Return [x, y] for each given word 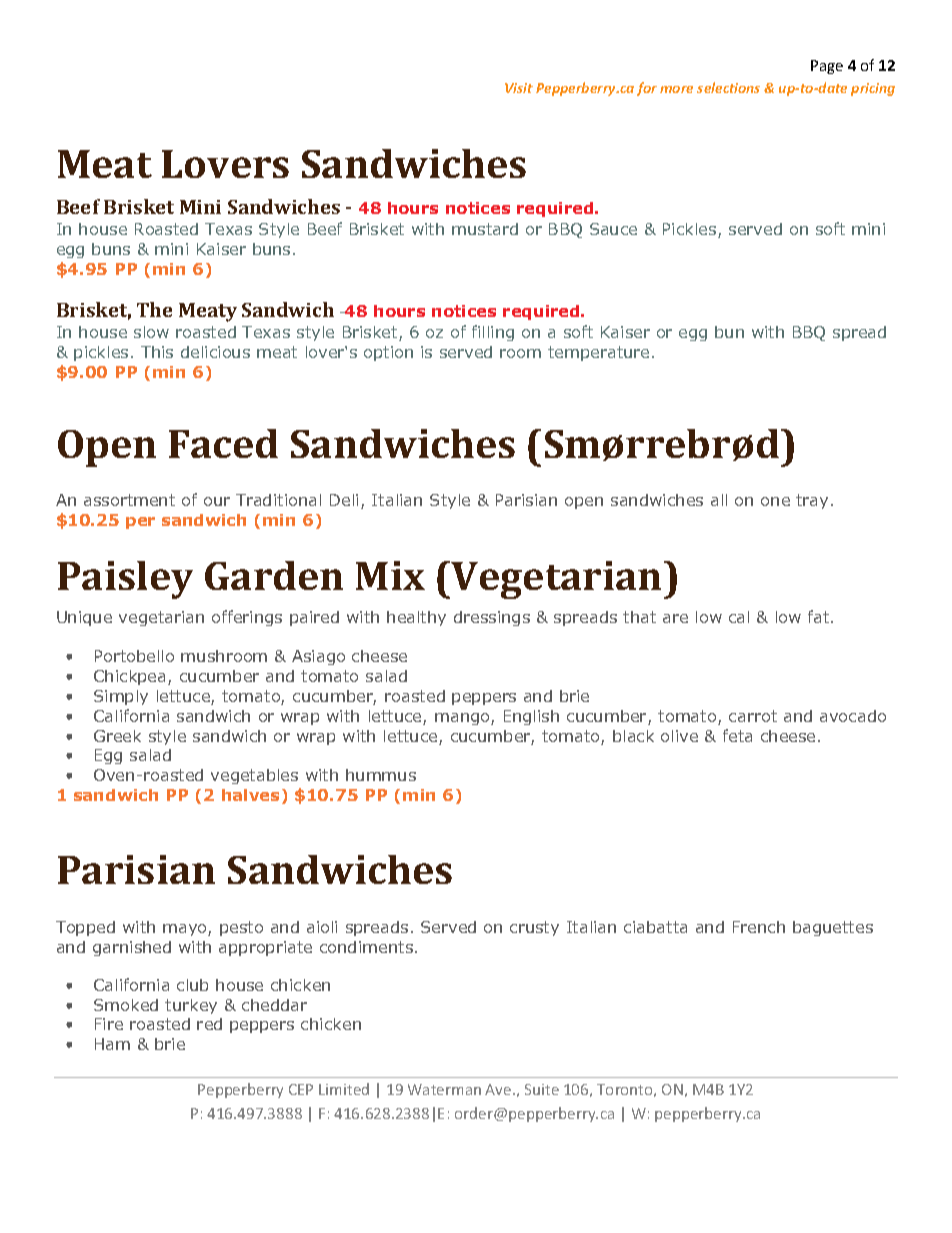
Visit [519, 88]
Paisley [125, 580]
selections [728, 87]
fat [820, 616]
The [154, 309]
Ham [112, 1044]
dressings [492, 618]
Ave [499, 1089]
